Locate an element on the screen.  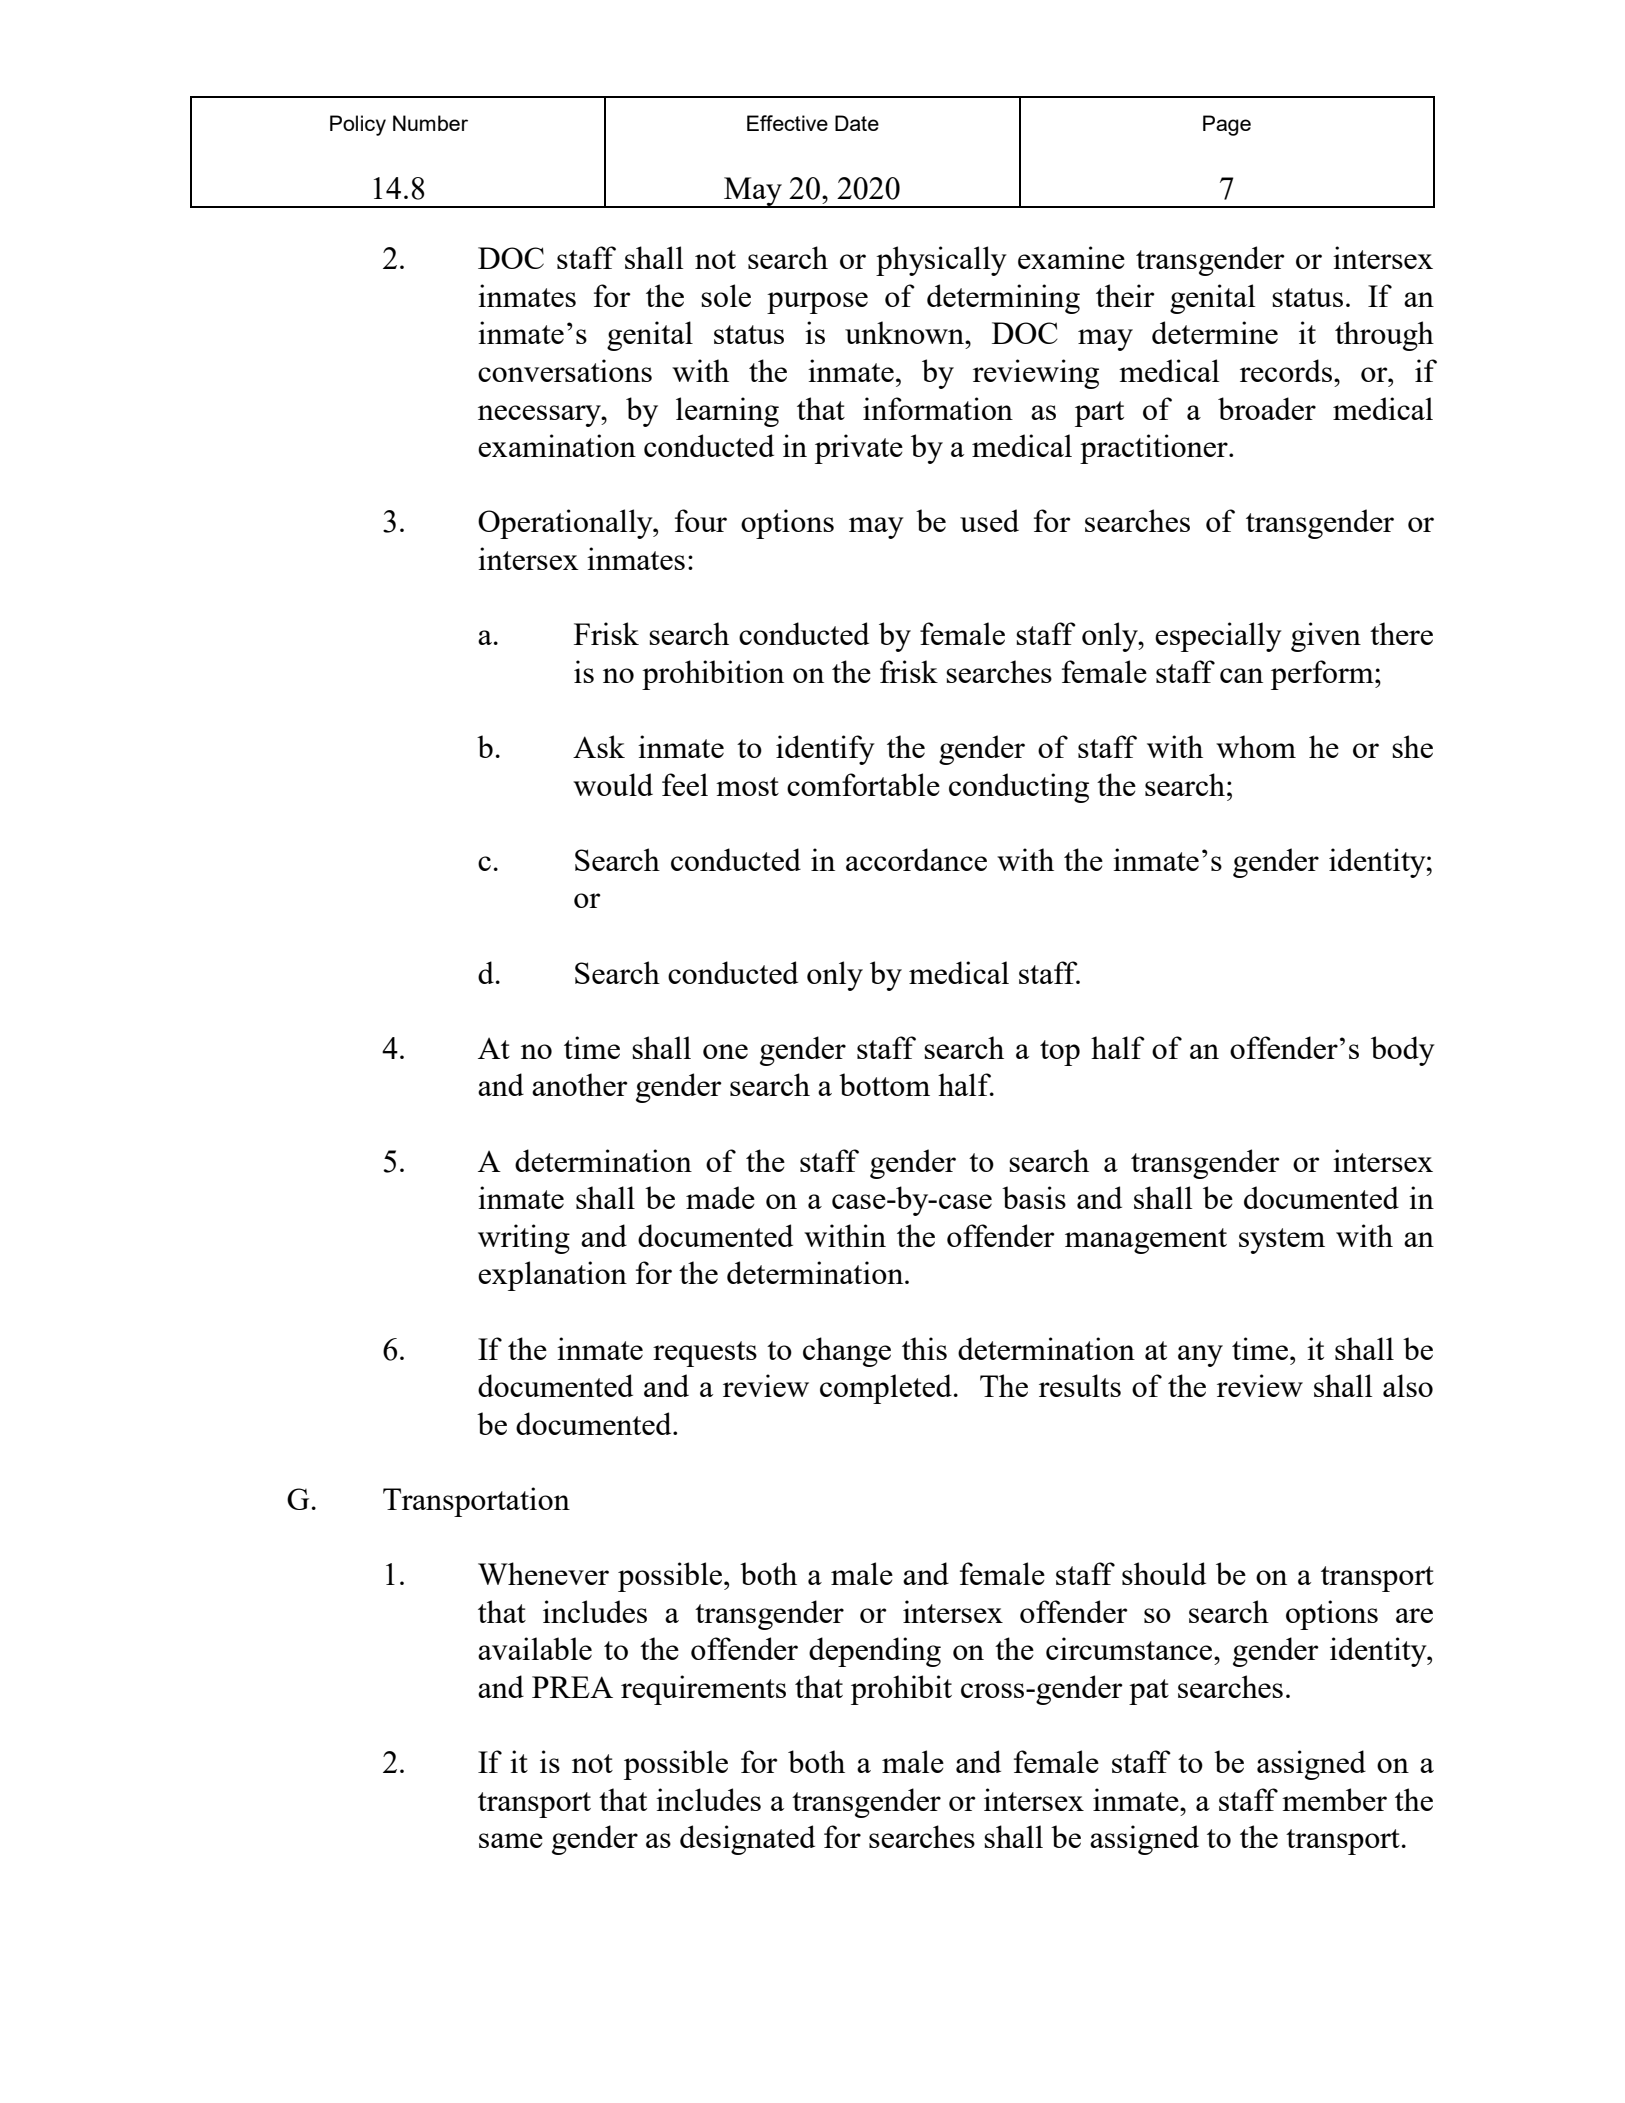
explanation is located at coordinates (552, 1276).
